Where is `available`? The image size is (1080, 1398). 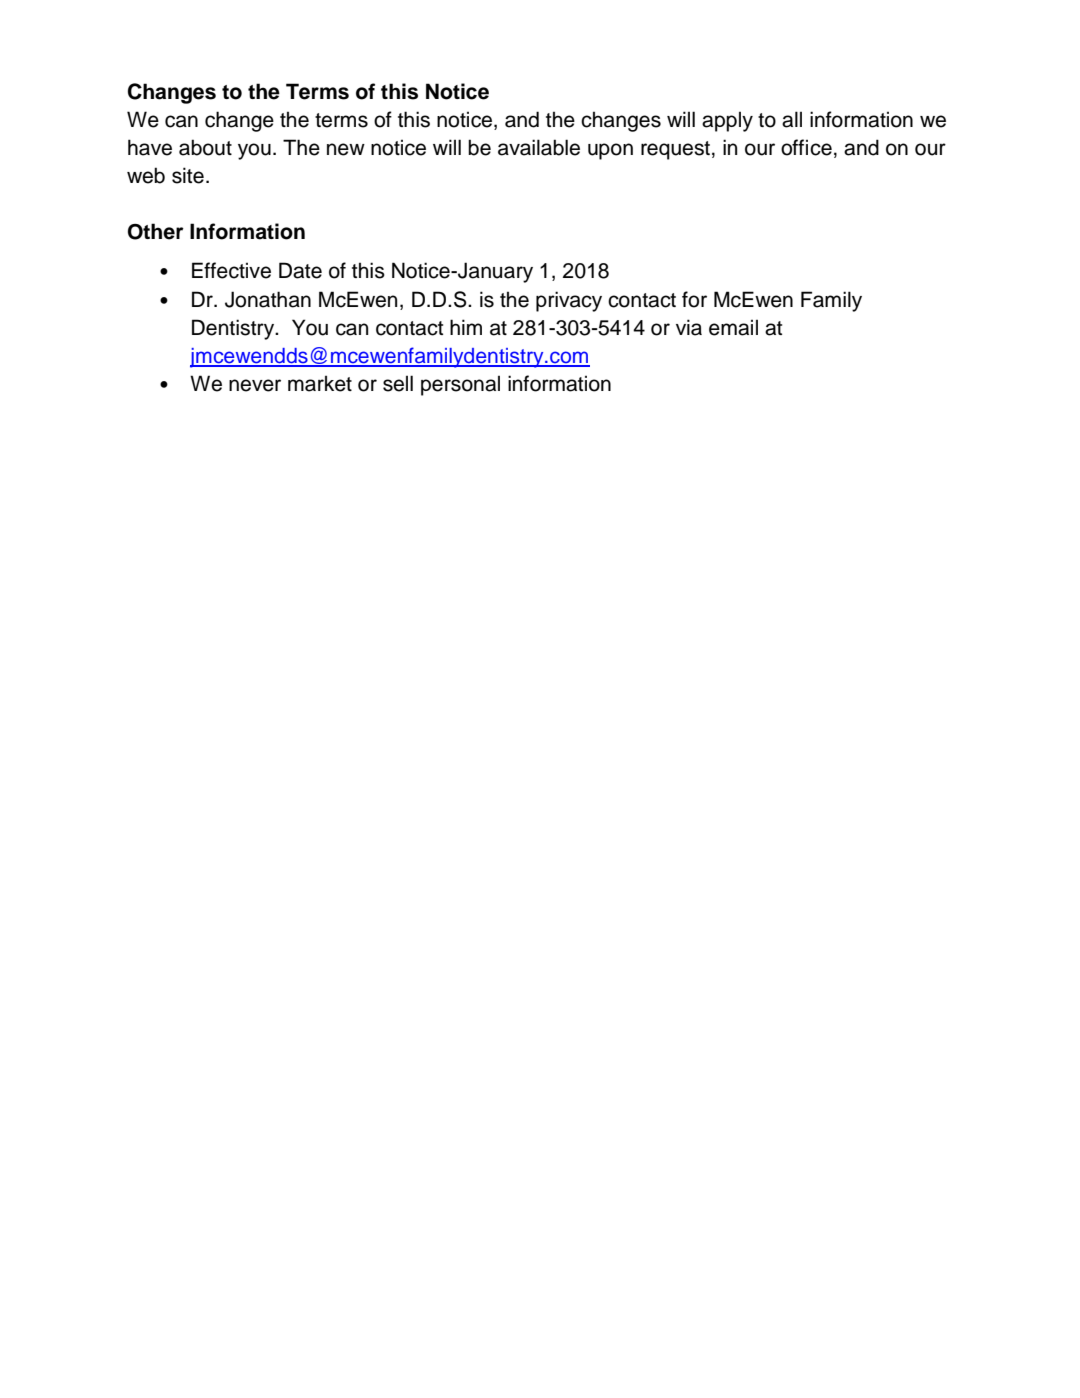
available is located at coordinates (539, 147).
